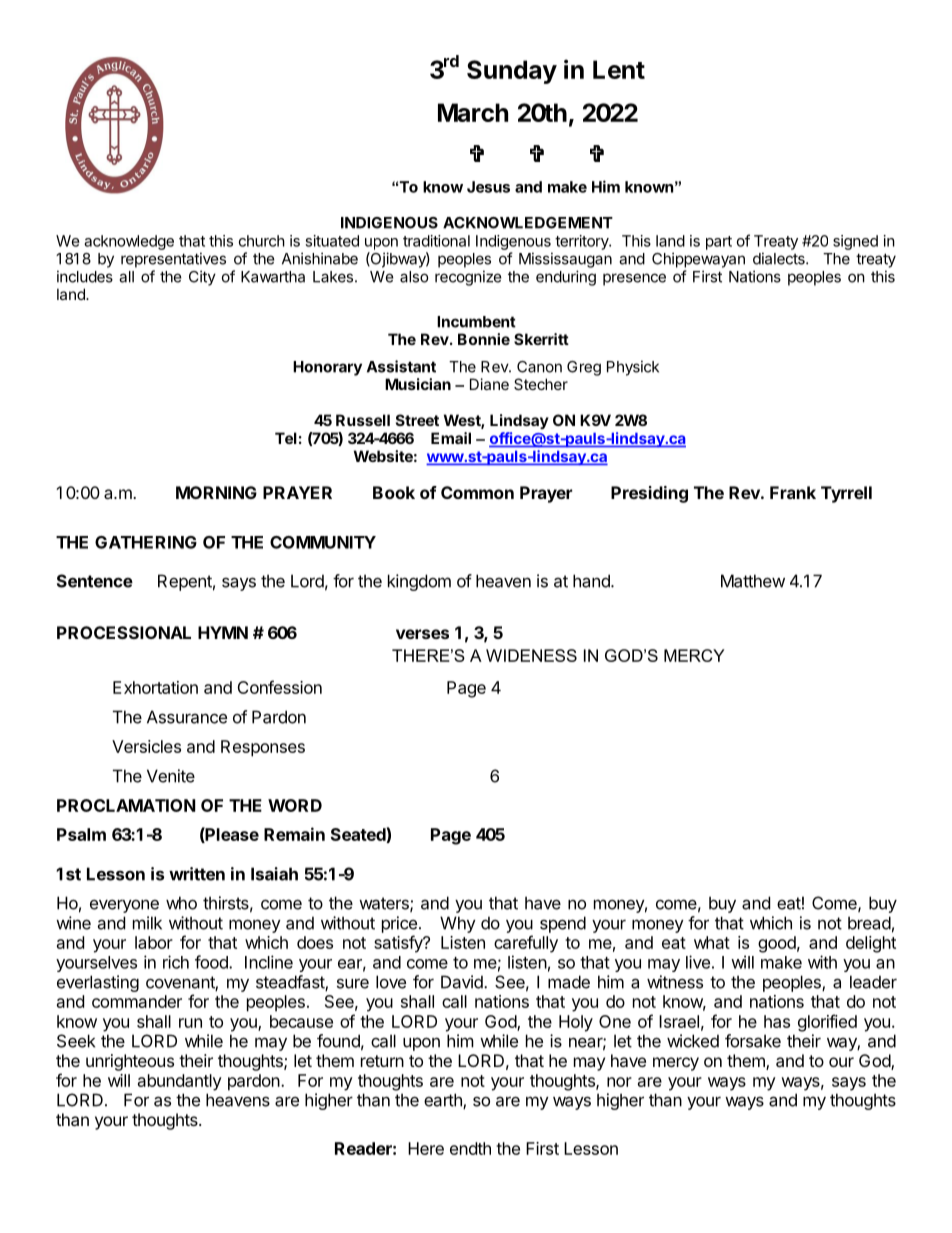 The image size is (952, 1233). What do you see at coordinates (146, 542) in the screenshot?
I see `GATHERING` at bounding box center [146, 542].
